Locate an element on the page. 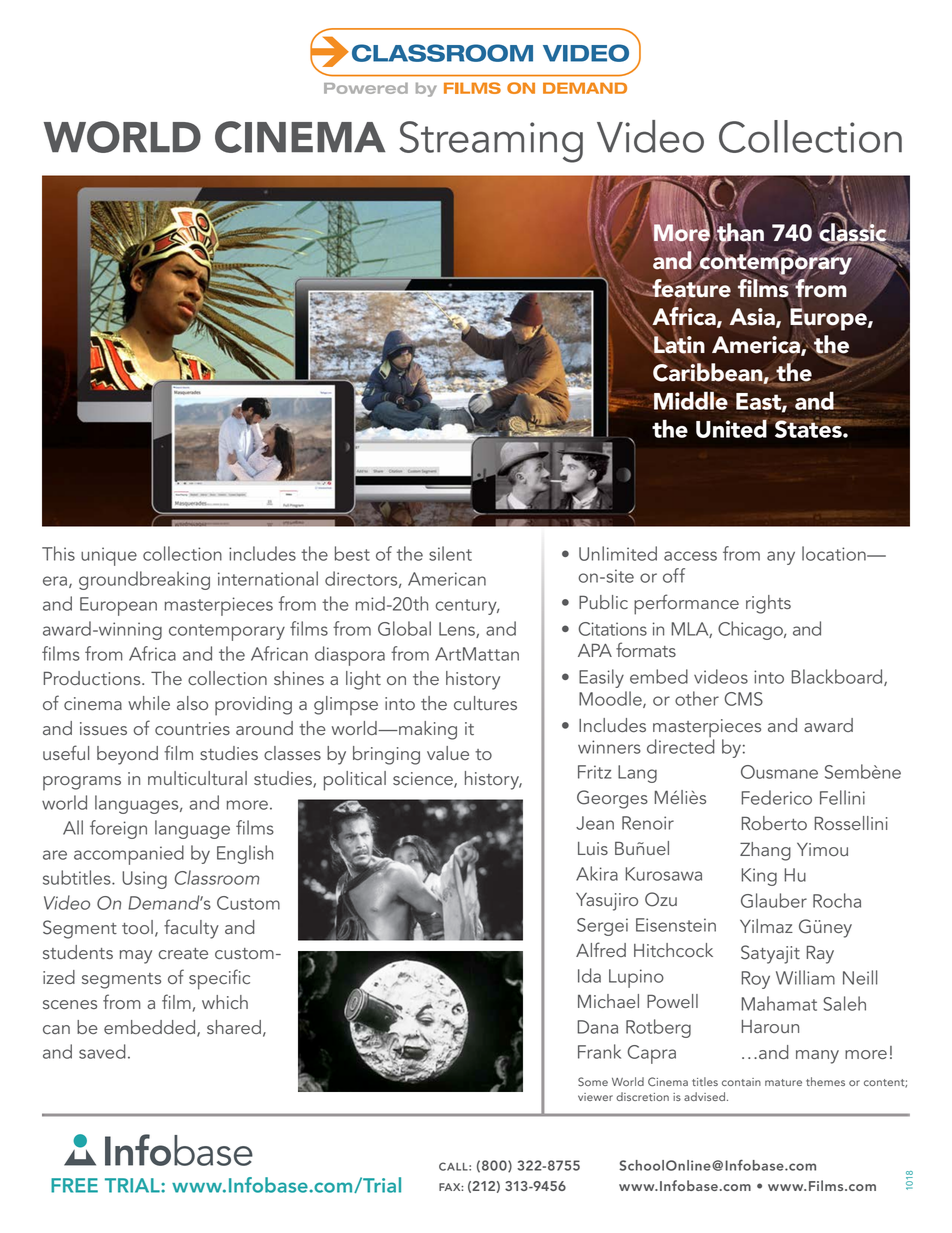 The image size is (952, 1233). while is located at coordinates (149, 703).
